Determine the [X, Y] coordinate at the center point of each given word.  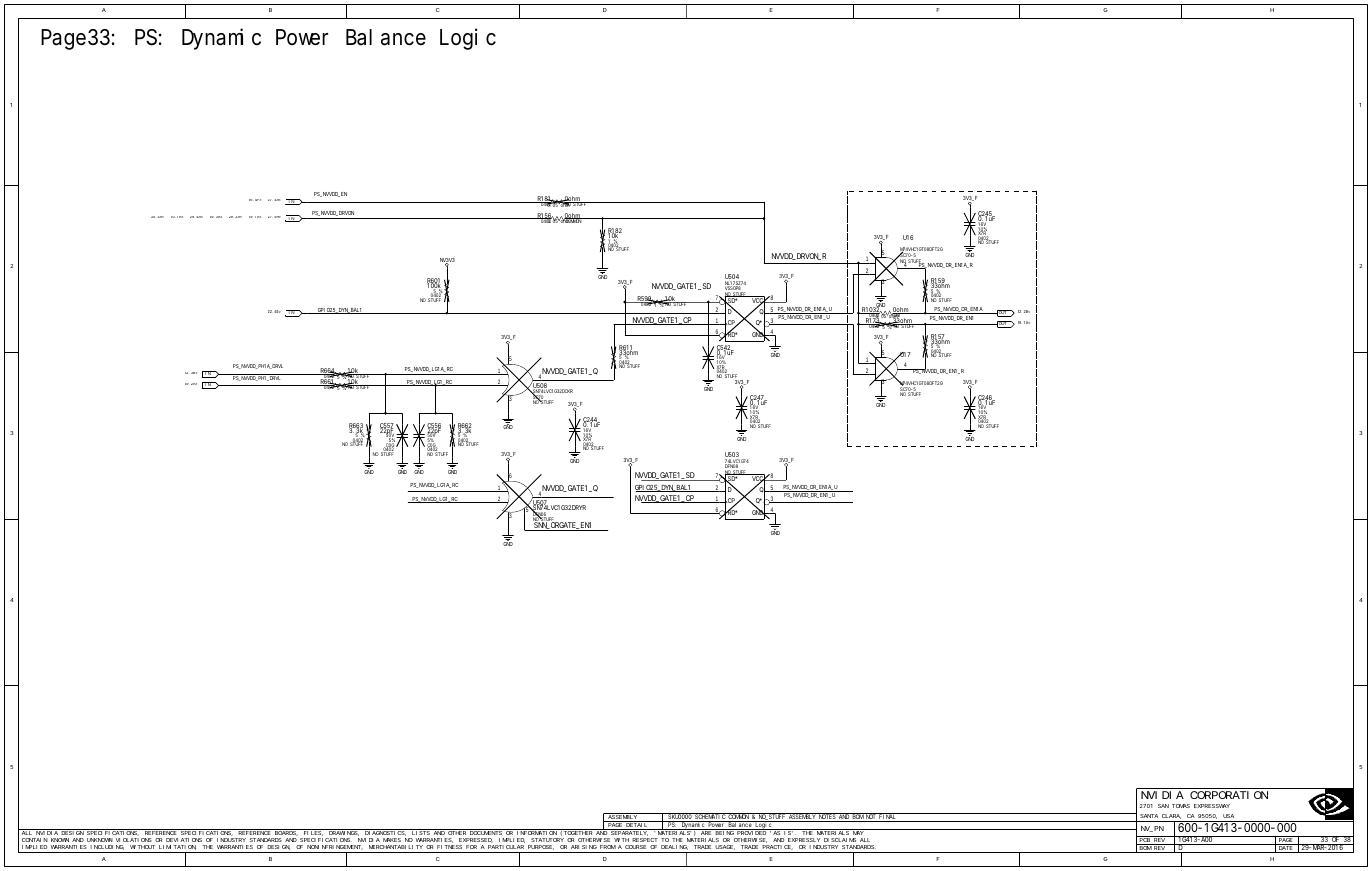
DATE [1285, 849]
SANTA [1149, 816]
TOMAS [1181, 806]
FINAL [887, 818]
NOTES [827, 818]
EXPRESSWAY [1212, 806]
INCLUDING [107, 847]
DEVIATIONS [184, 840]
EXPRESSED [476, 840]
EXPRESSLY [804, 840]
